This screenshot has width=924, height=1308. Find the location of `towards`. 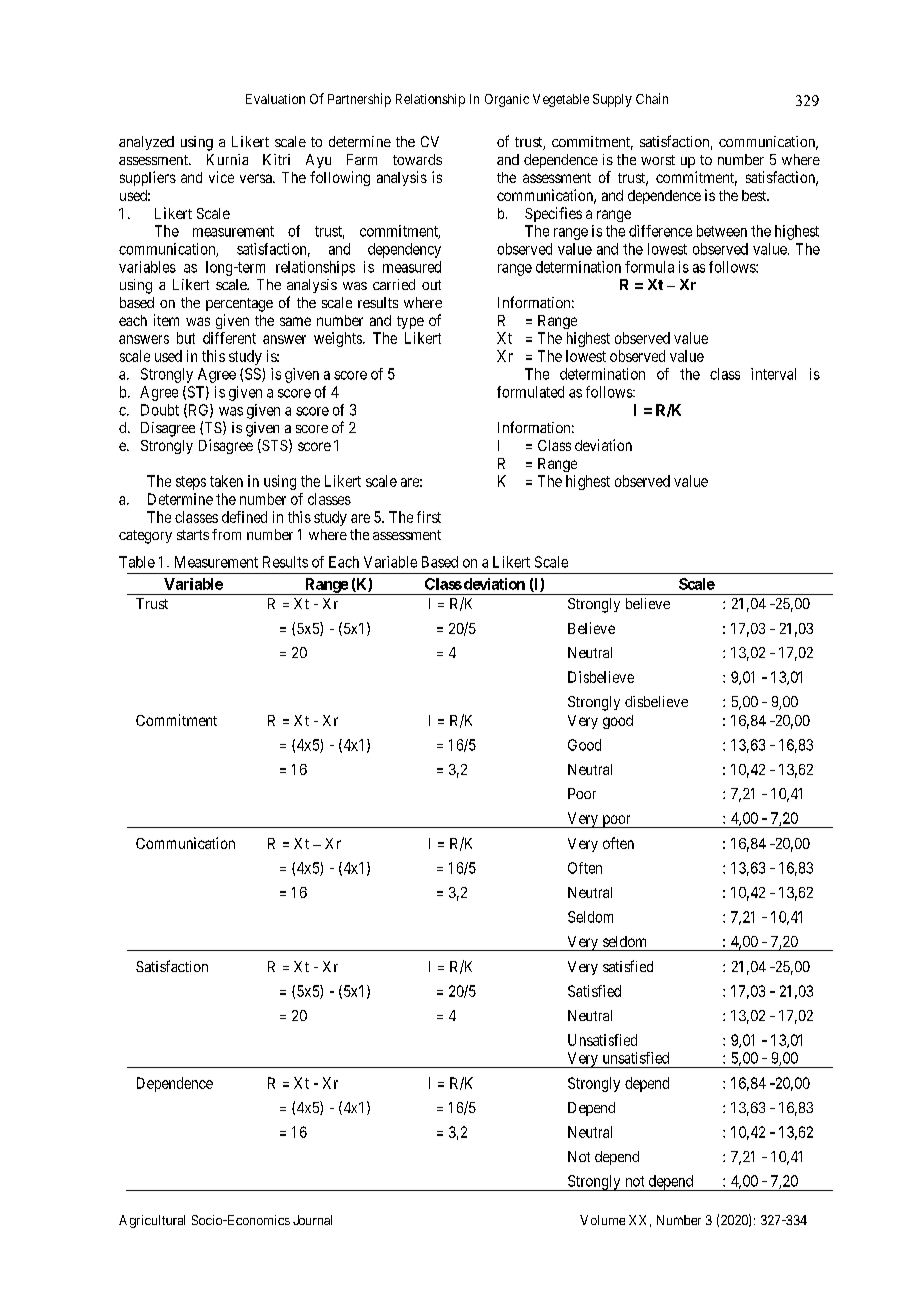

towards is located at coordinates (417, 159).
